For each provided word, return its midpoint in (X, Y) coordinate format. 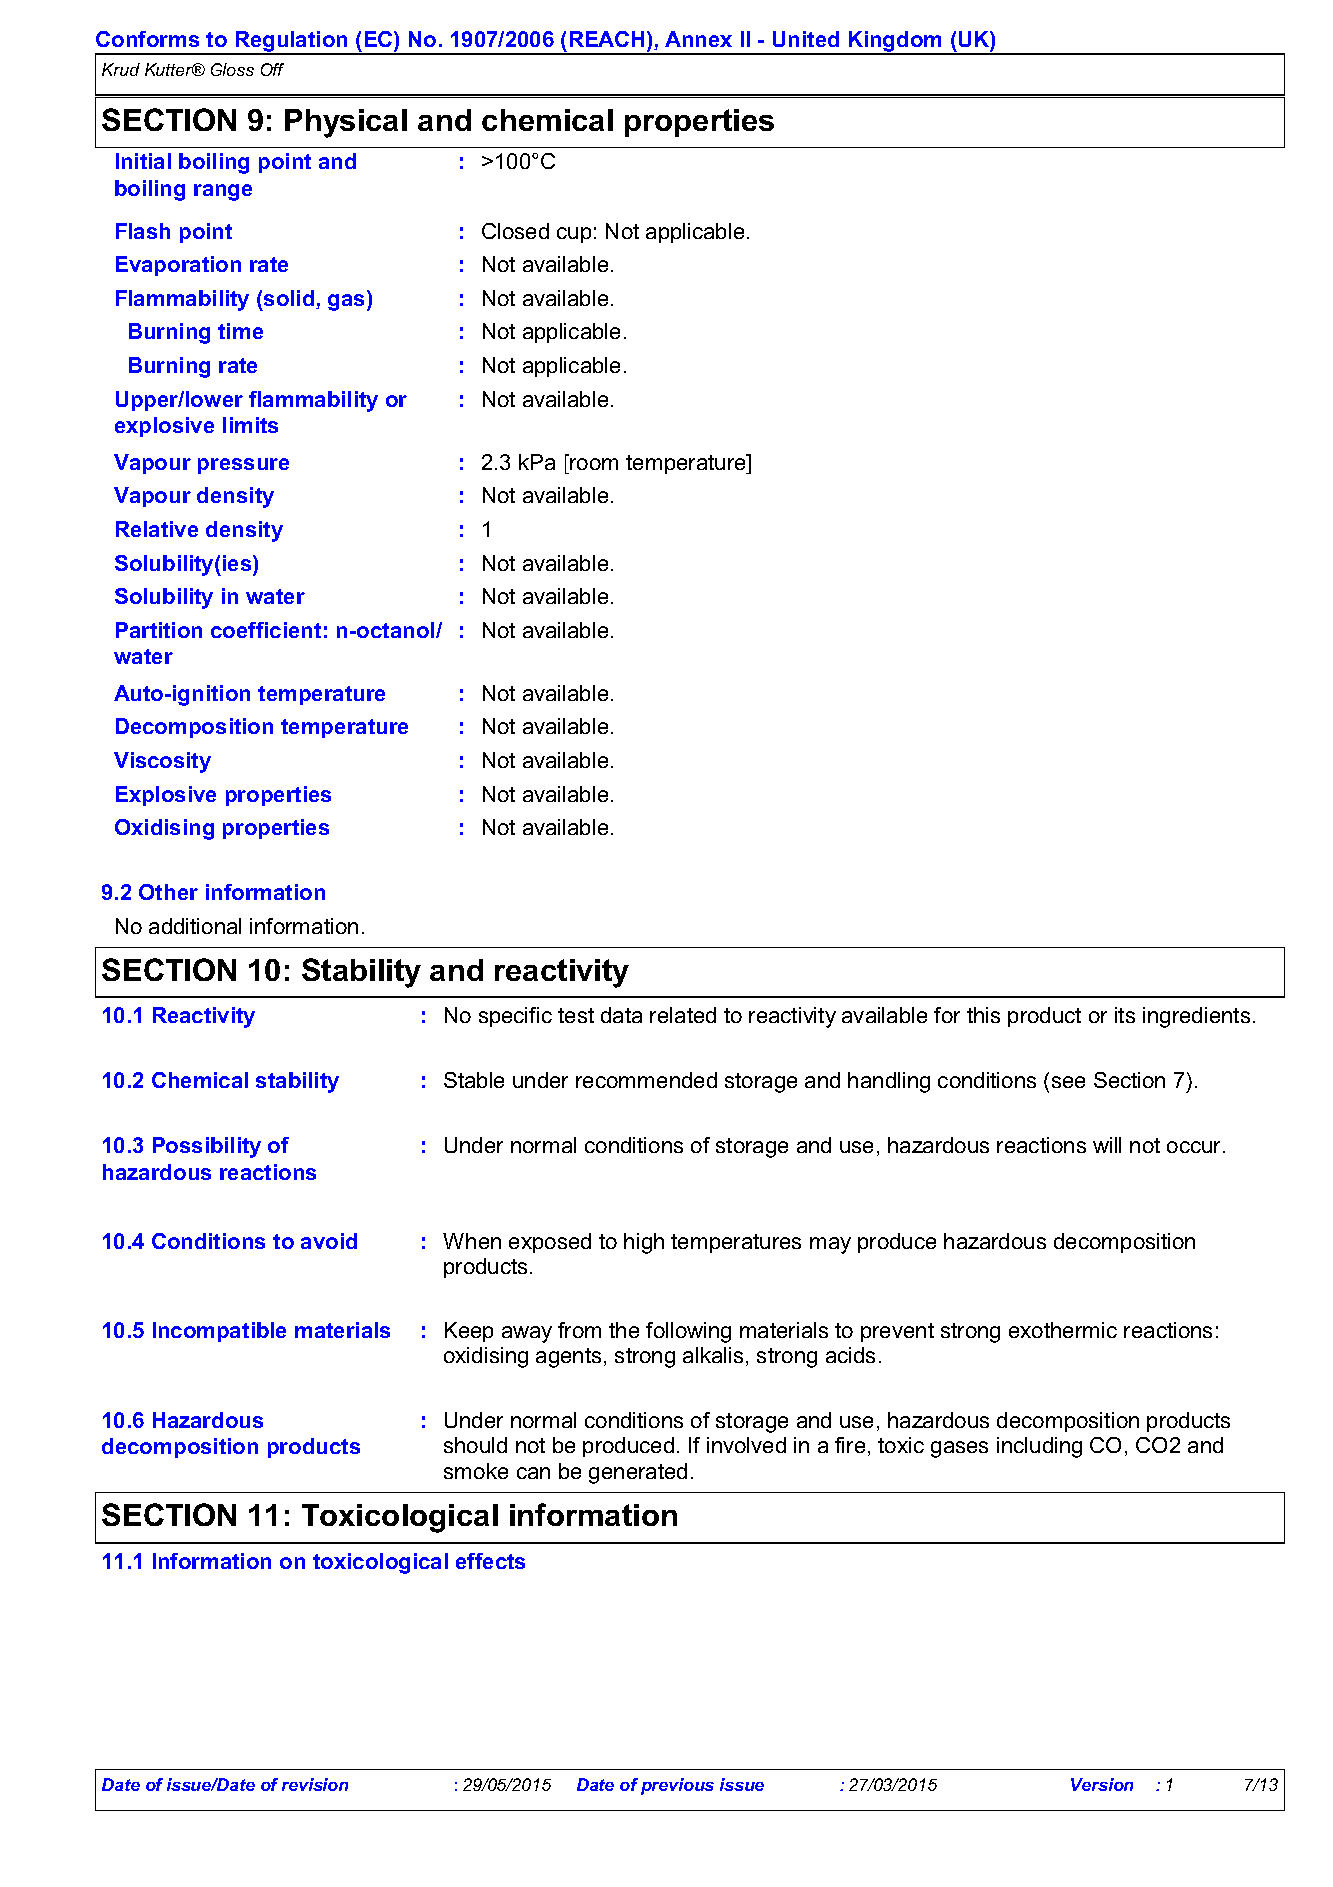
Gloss (232, 69)
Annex (698, 39)
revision (315, 1784)
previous (677, 1786)
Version (1102, 1784)
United (806, 39)
